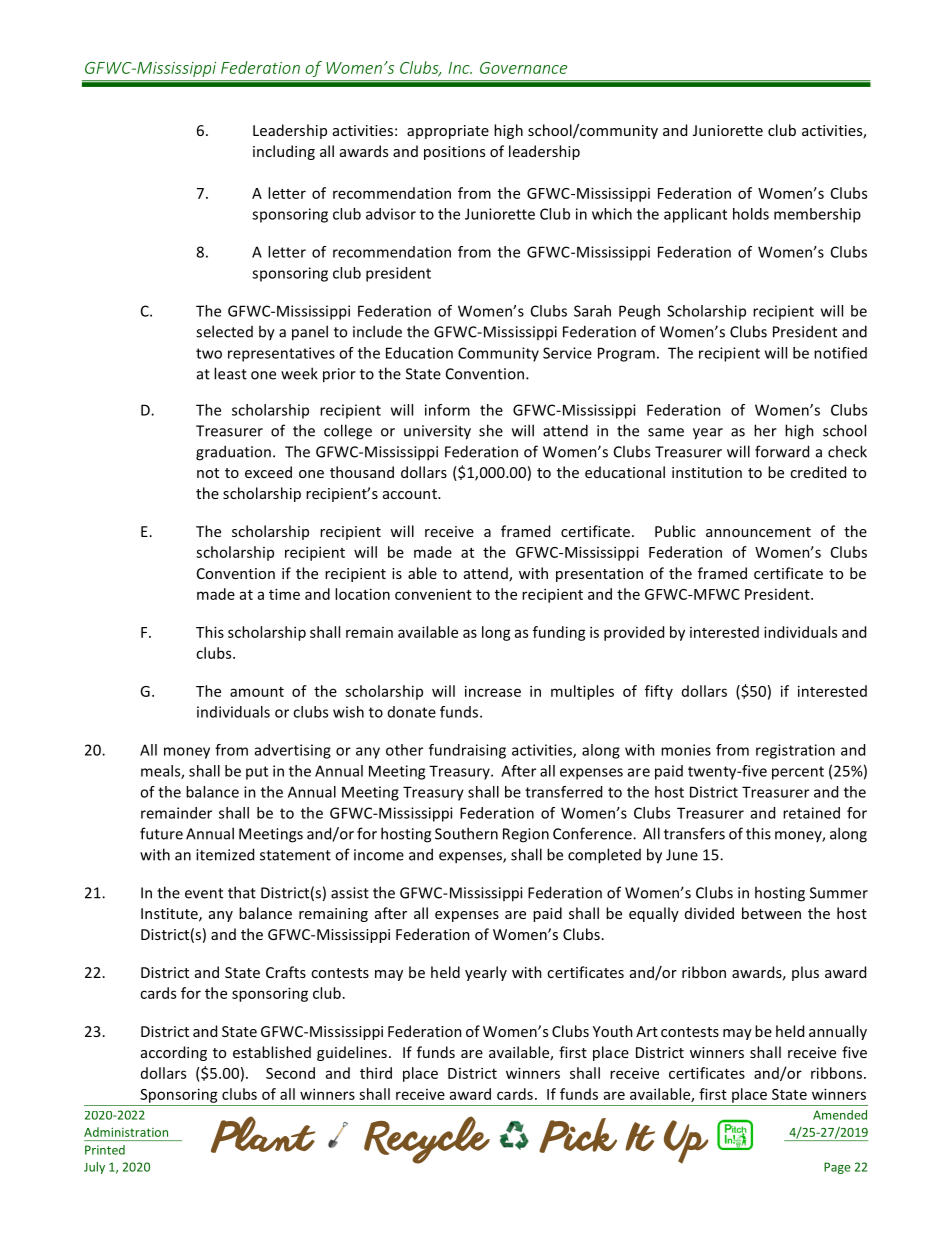 Image resolution: width=952 pixels, height=1233 pixels. What do you see at coordinates (447, 410) in the screenshot?
I see `inform` at bounding box center [447, 410].
